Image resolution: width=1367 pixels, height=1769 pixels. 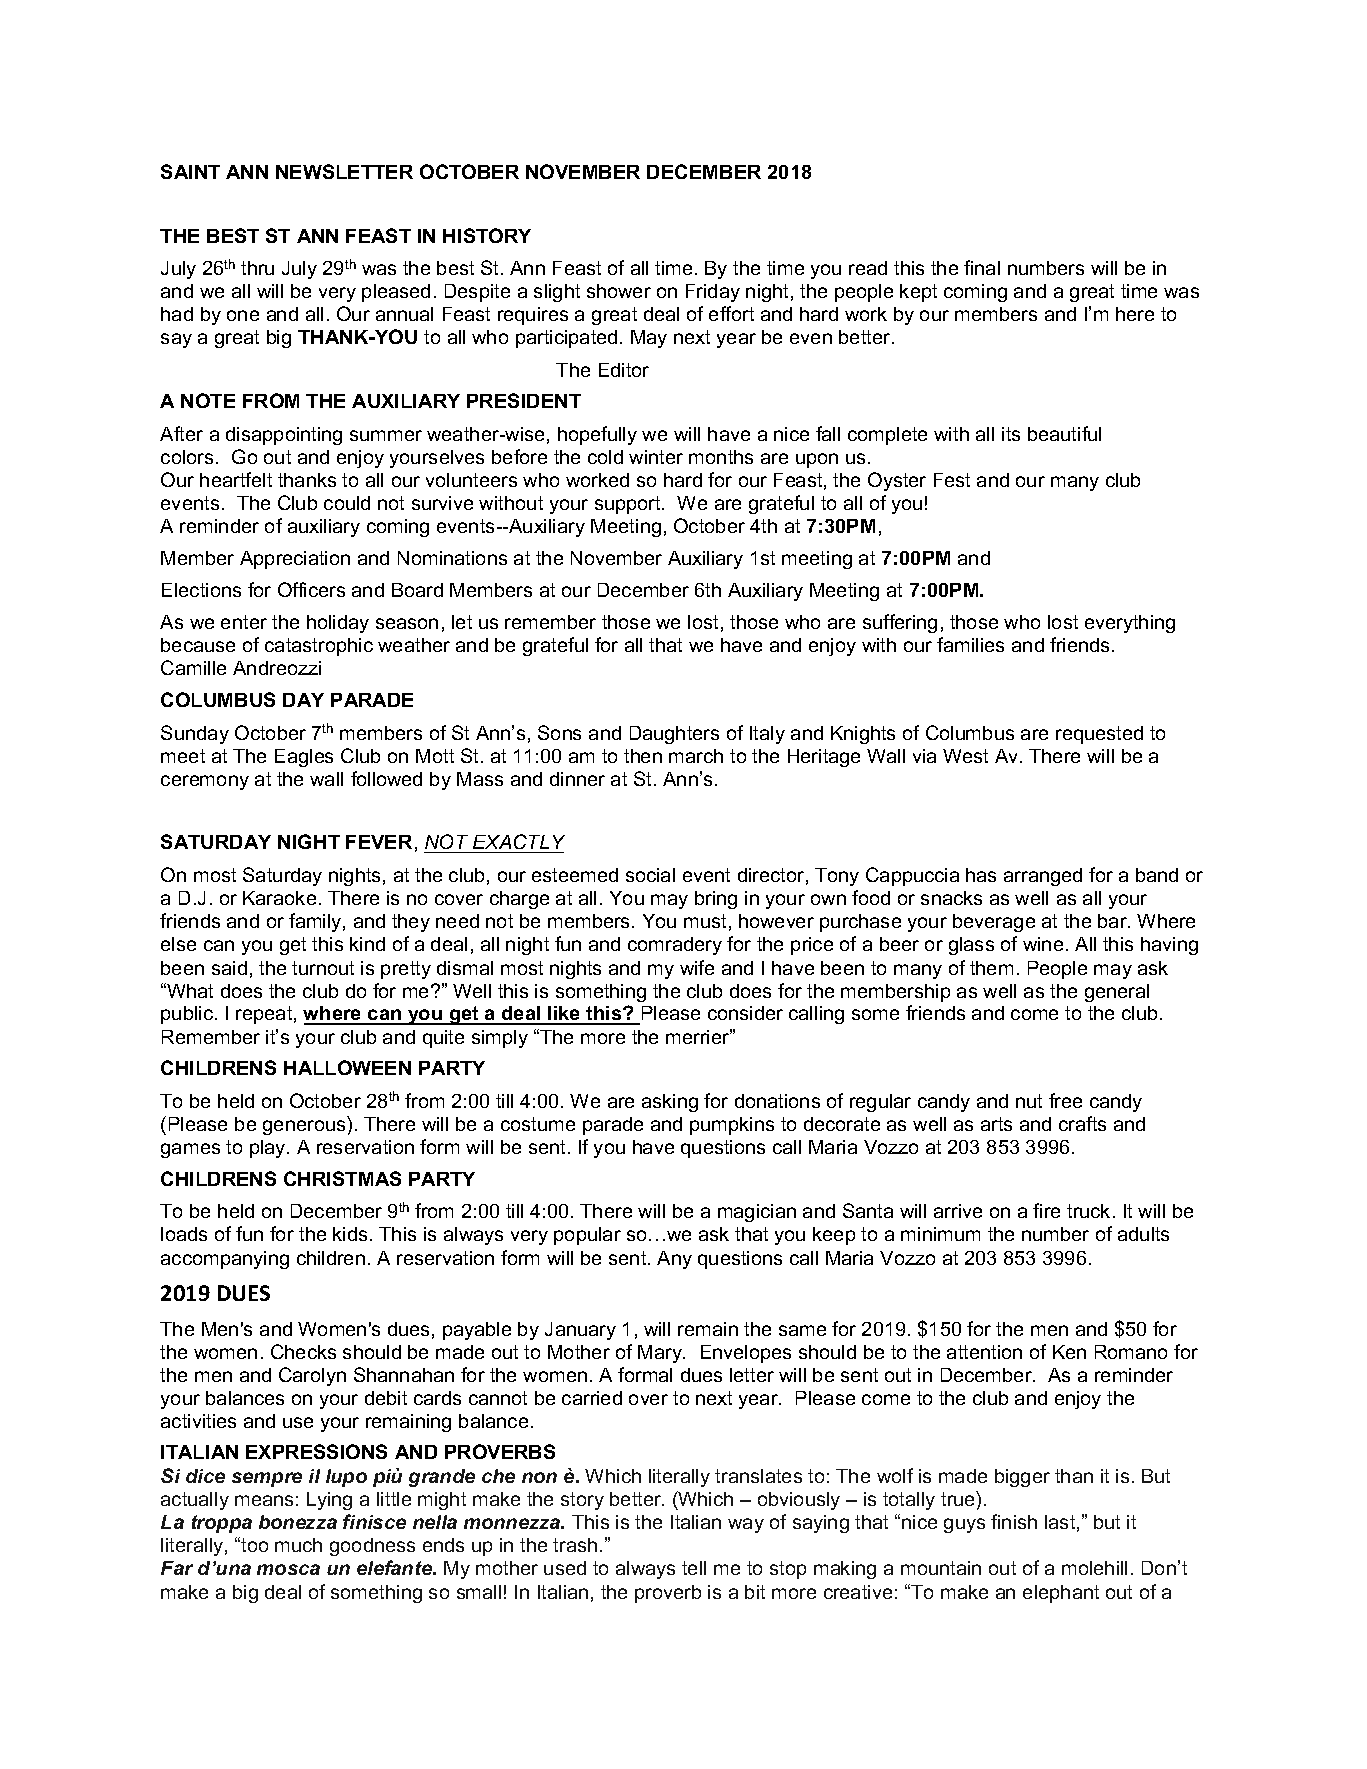 I want to click on final, so click(x=982, y=267).
